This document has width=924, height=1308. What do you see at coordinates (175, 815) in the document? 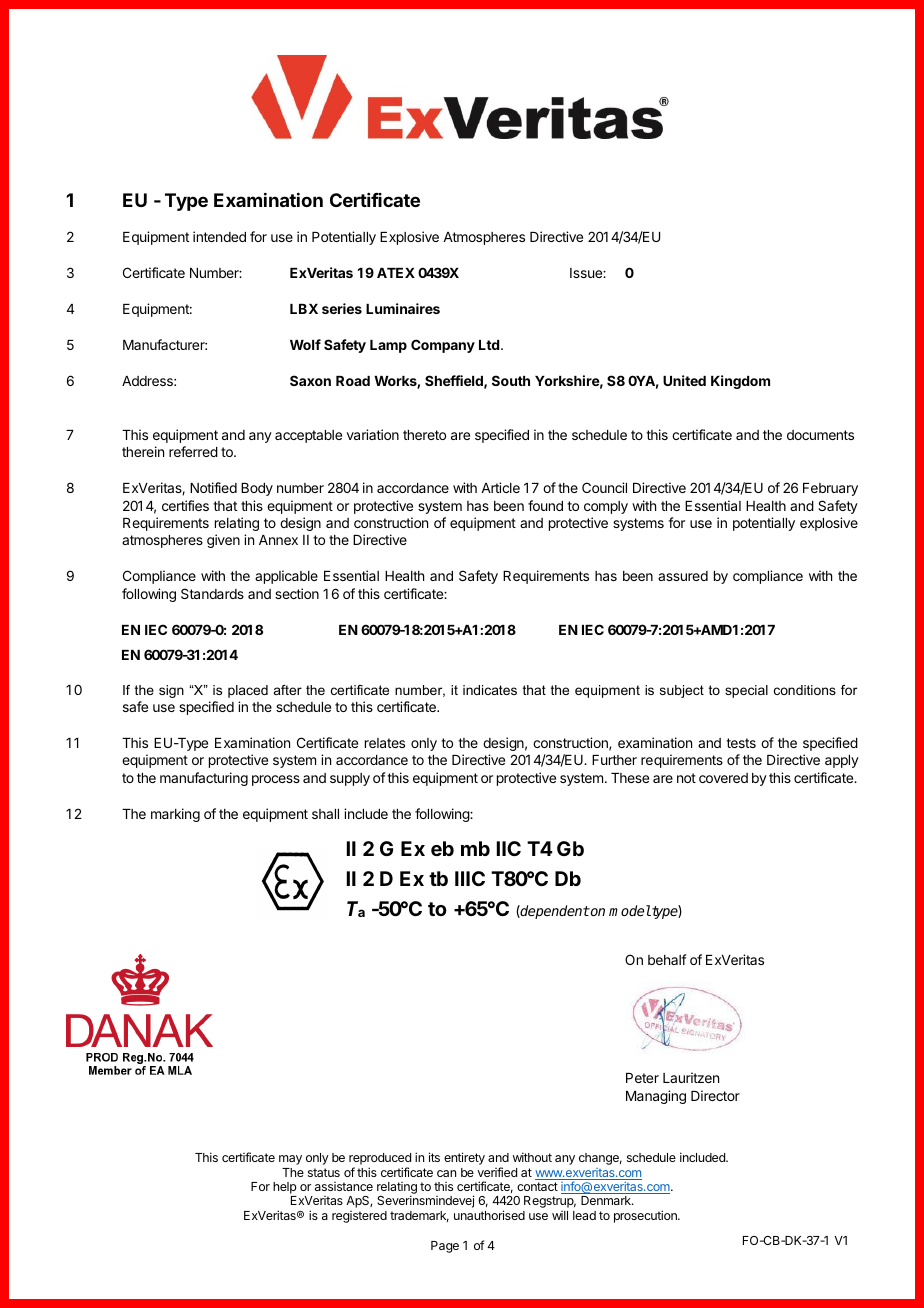
I see `marking` at bounding box center [175, 815].
